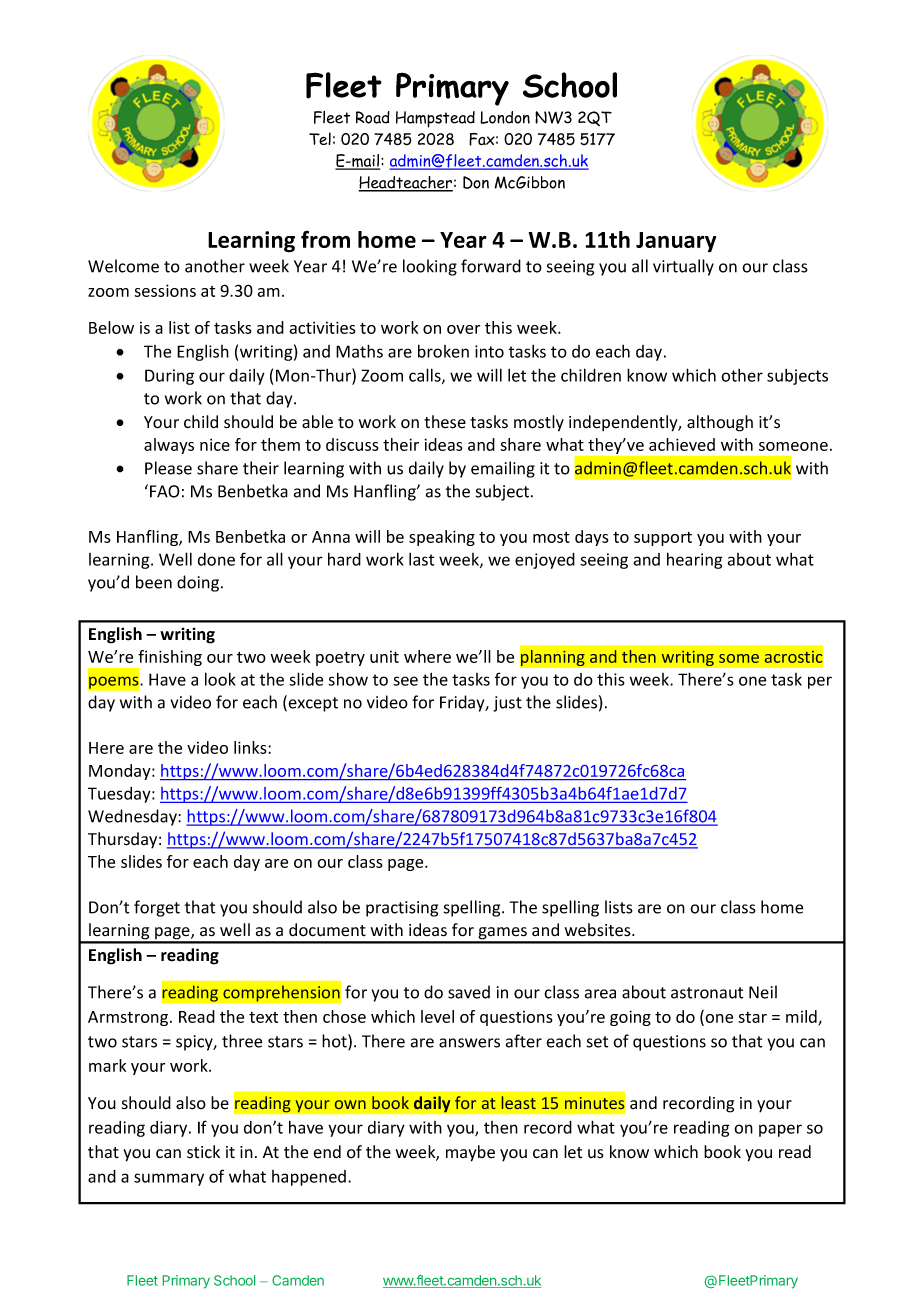 The image size is (924, 1309). What do you see at coordinates (169, 659) in the image?
I see `finishing` at bounding box center [169, 659].
